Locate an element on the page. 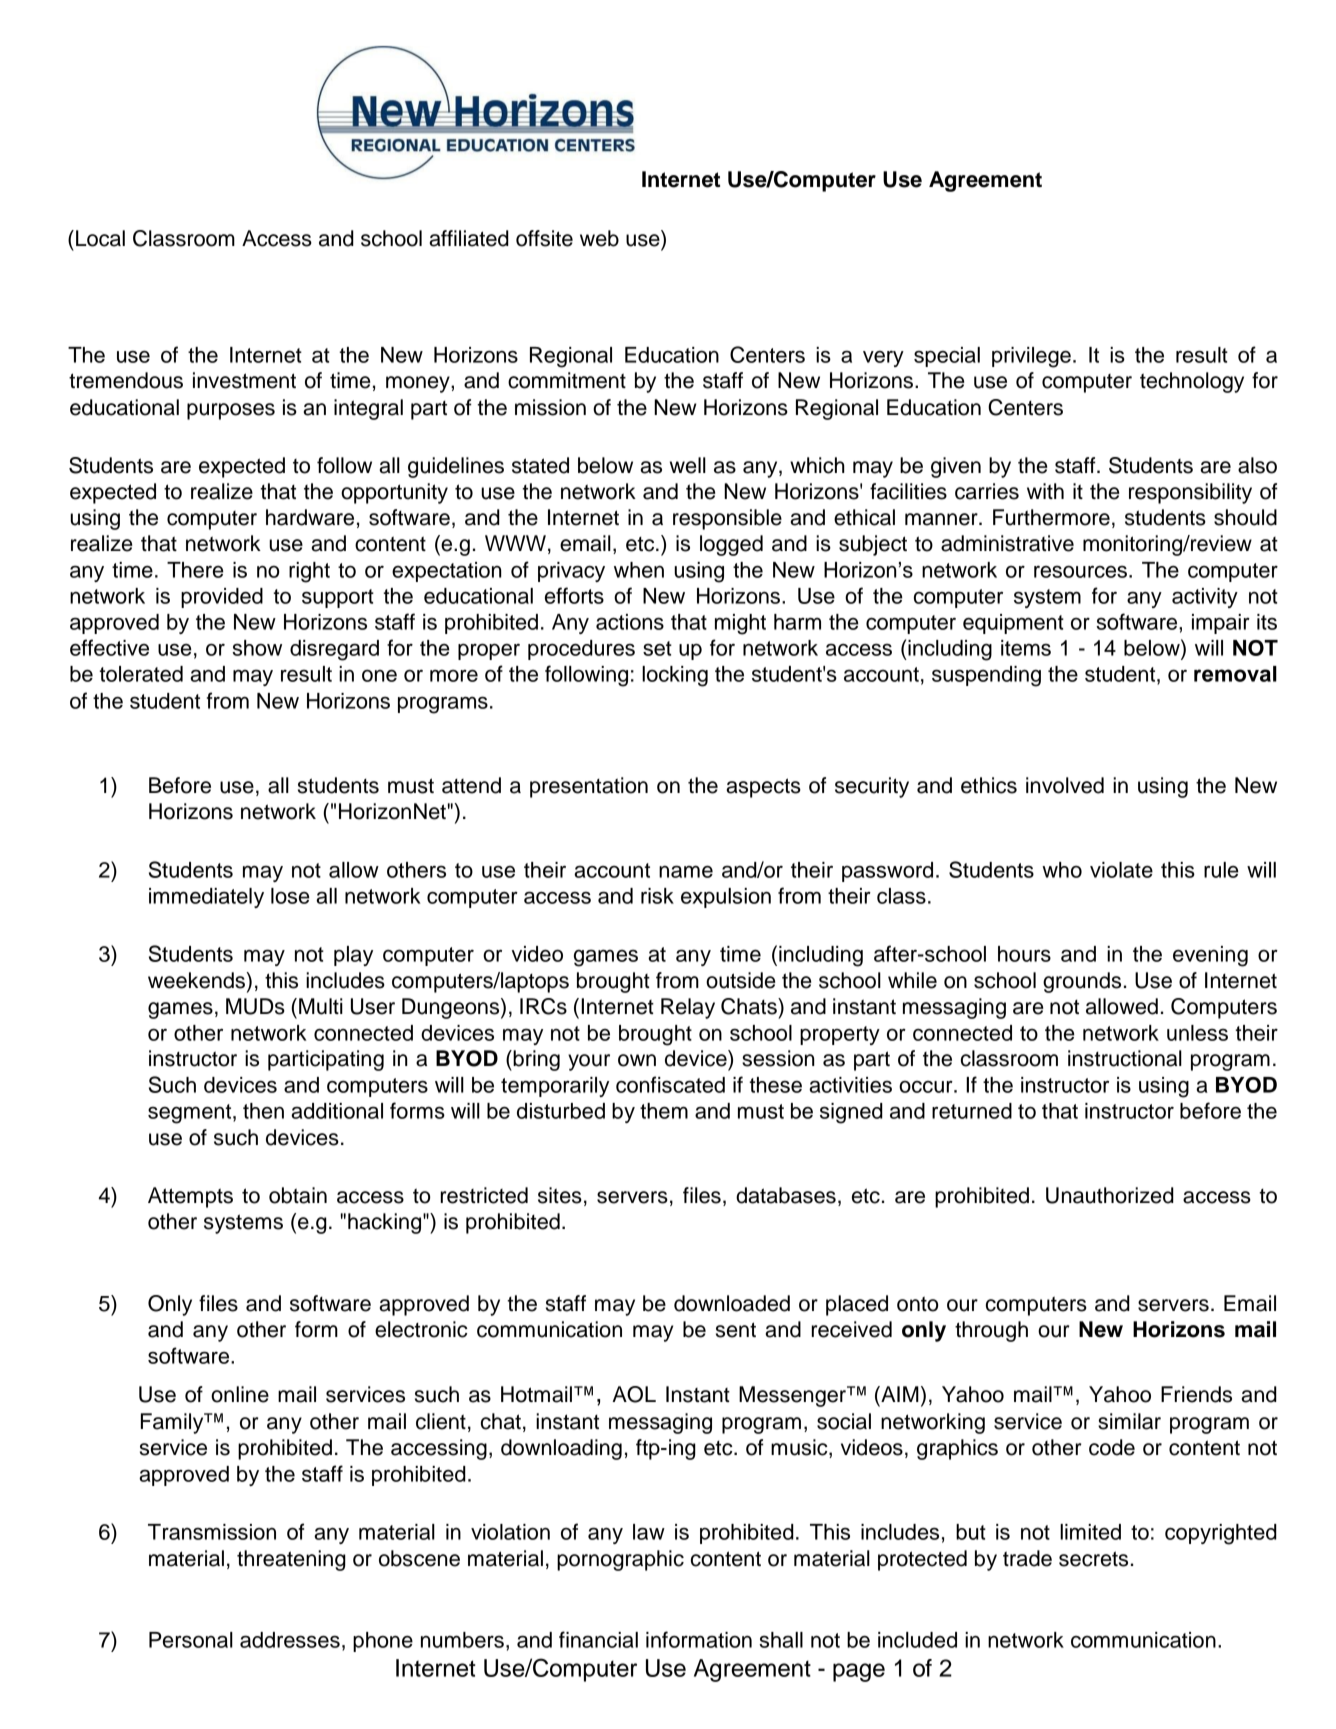 This page has width=1336, height=1729. Local is located at coordinates (100, 238).
